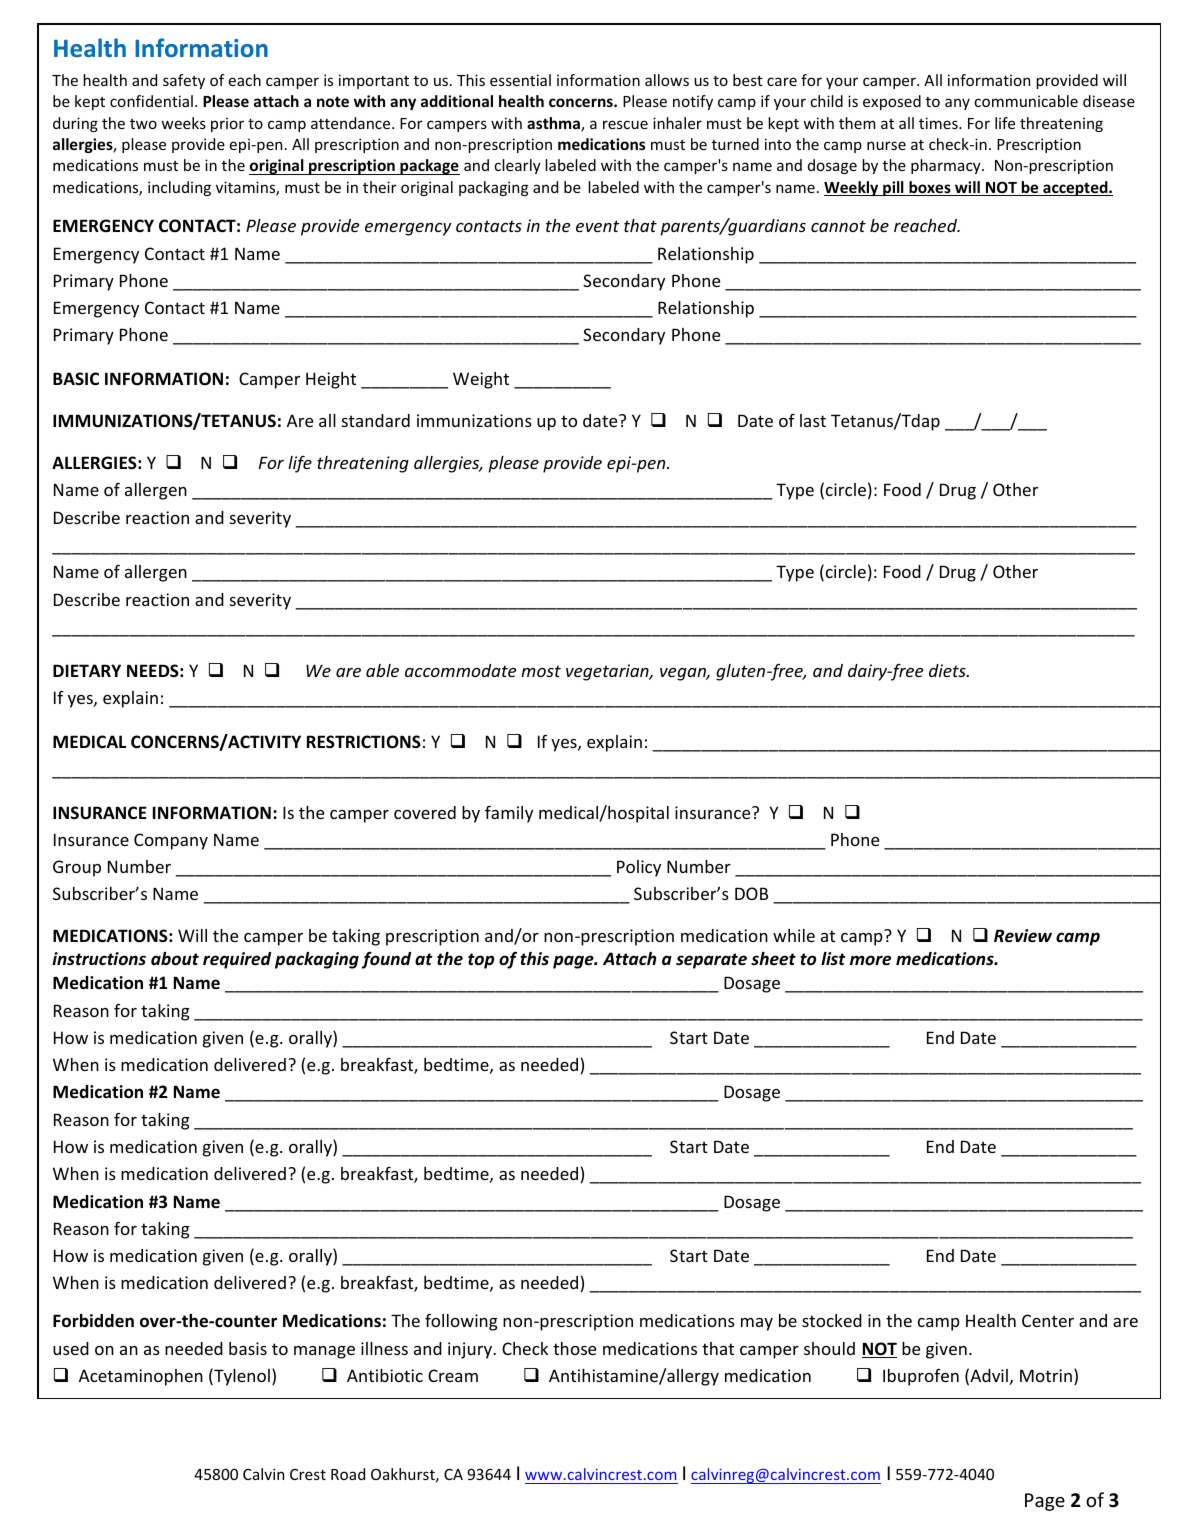 Image resolution: width=1189 pixels, height=1539 pixels. What do you see at coordinates (939, 123) in the document?
I see `times` at bounding box center [939, 123].
